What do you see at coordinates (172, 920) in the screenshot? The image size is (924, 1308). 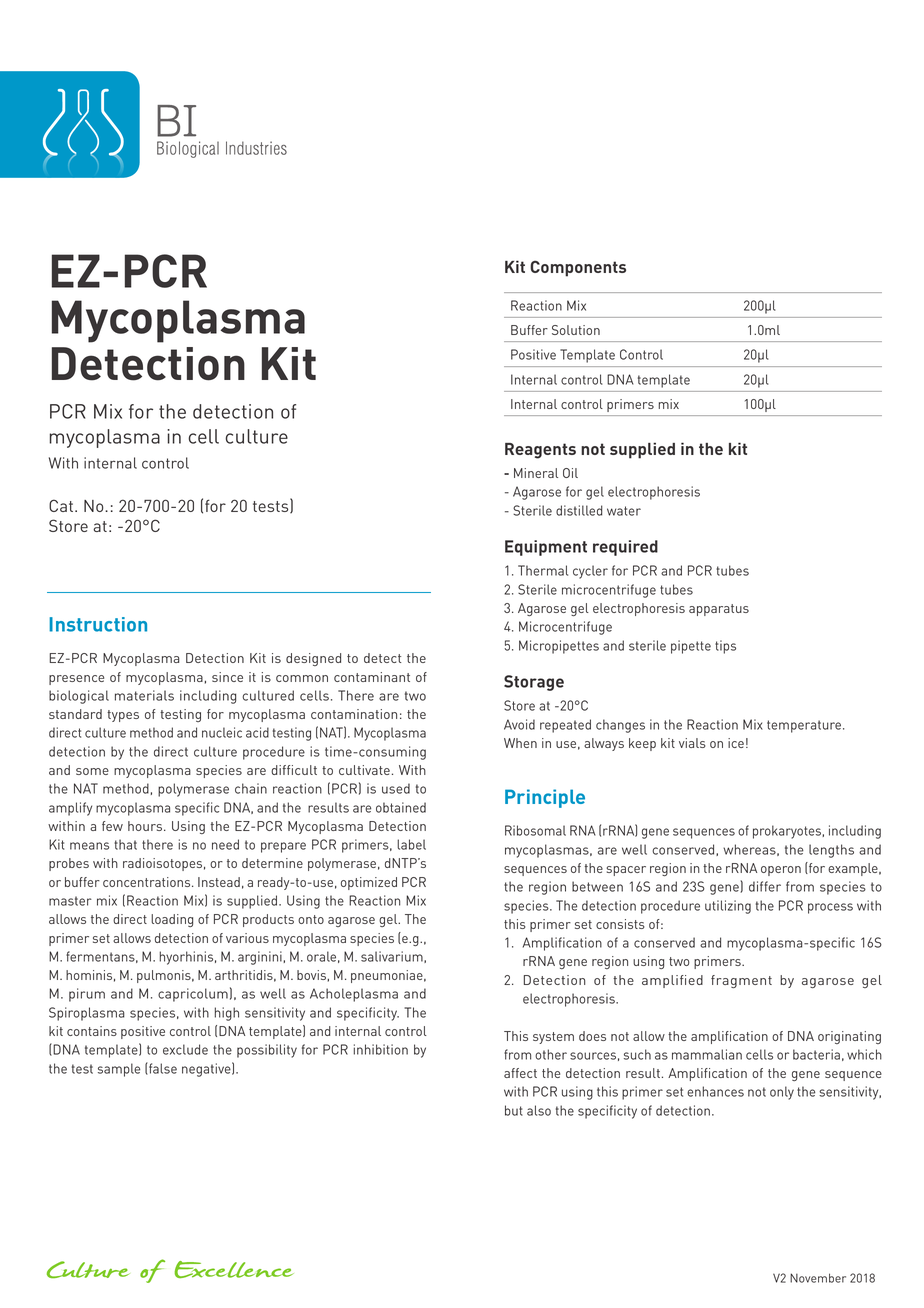 I see `loading` at bounding box center [172, 920].
